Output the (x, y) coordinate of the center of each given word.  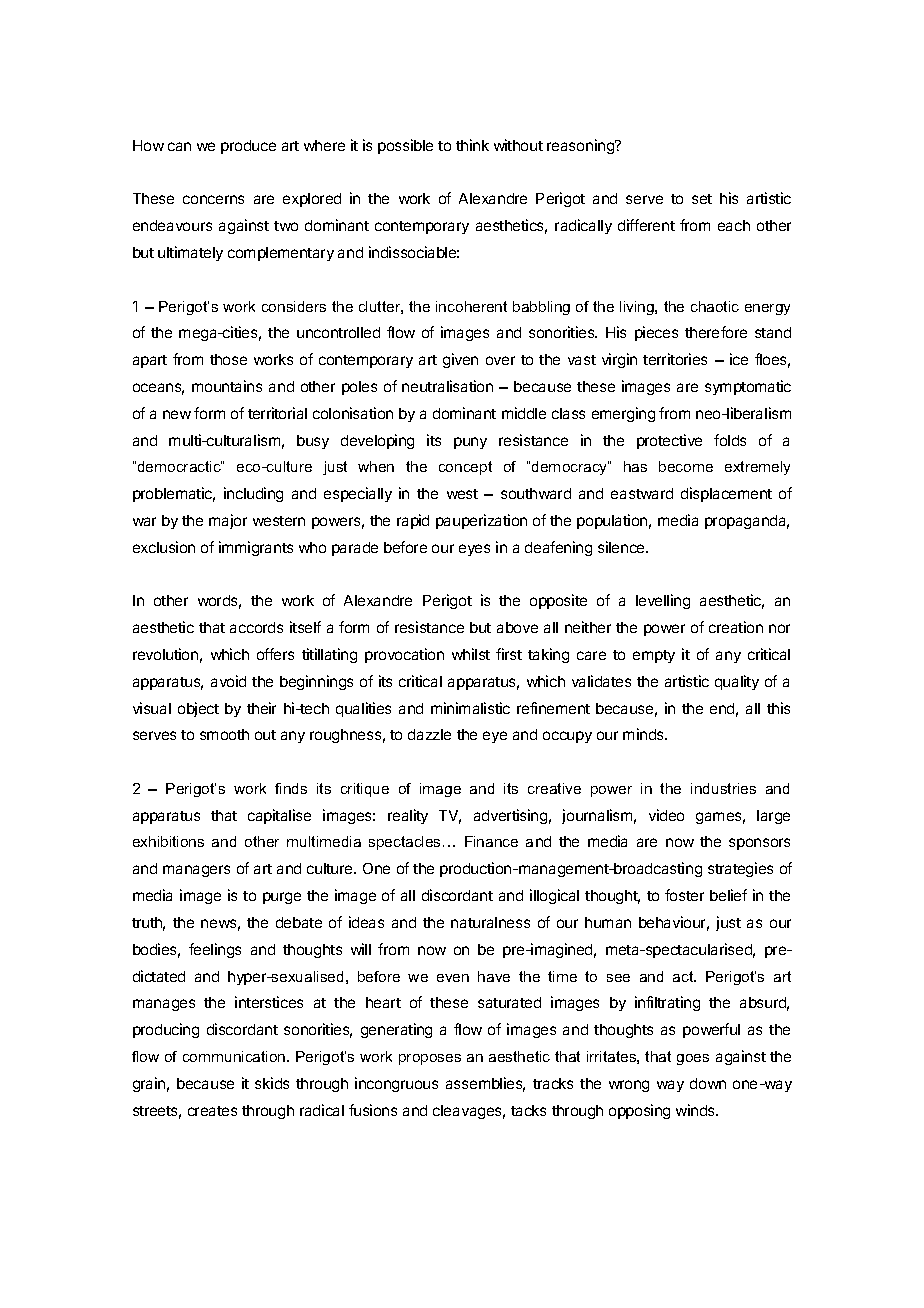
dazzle (429, 734)
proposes (430, 1059)
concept (465, 468)
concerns (213, 199)
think (472, 145)
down (708, 1083)
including (253, 494)
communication (235, 1056)
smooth (224, 734)
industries (723, 788)
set (702, 199)
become (686, 466)
